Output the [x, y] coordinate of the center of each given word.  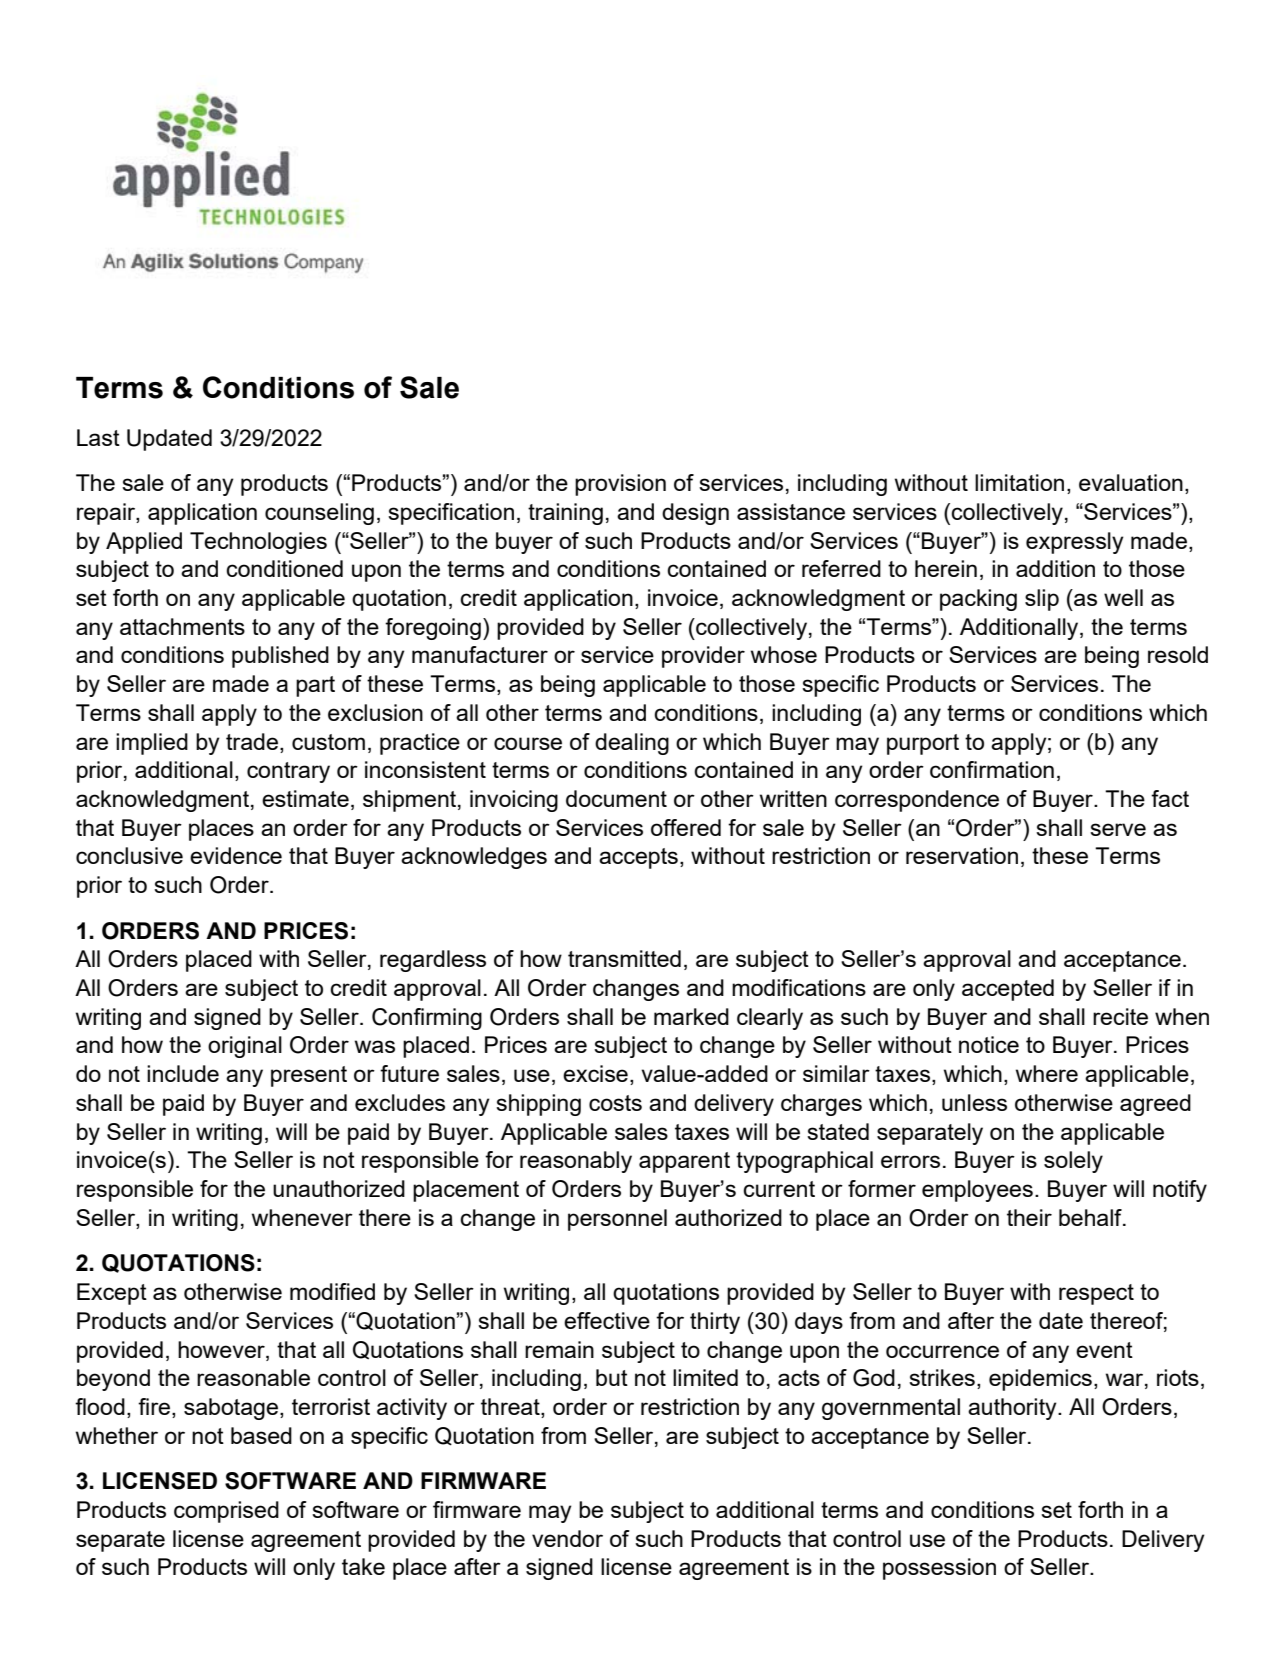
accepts [638, 858]
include [183, 1073]
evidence [236, 855]
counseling [319, 514]
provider [703, 657]
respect [1096, 1294]
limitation [1019, 482]
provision [620, 485]
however [222, 1349]
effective [607, 1320]
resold [1178, 654]
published [280, 657]
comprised [226, 1512]
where [1047, 1073]
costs [615, 1103]
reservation [962, 855]
